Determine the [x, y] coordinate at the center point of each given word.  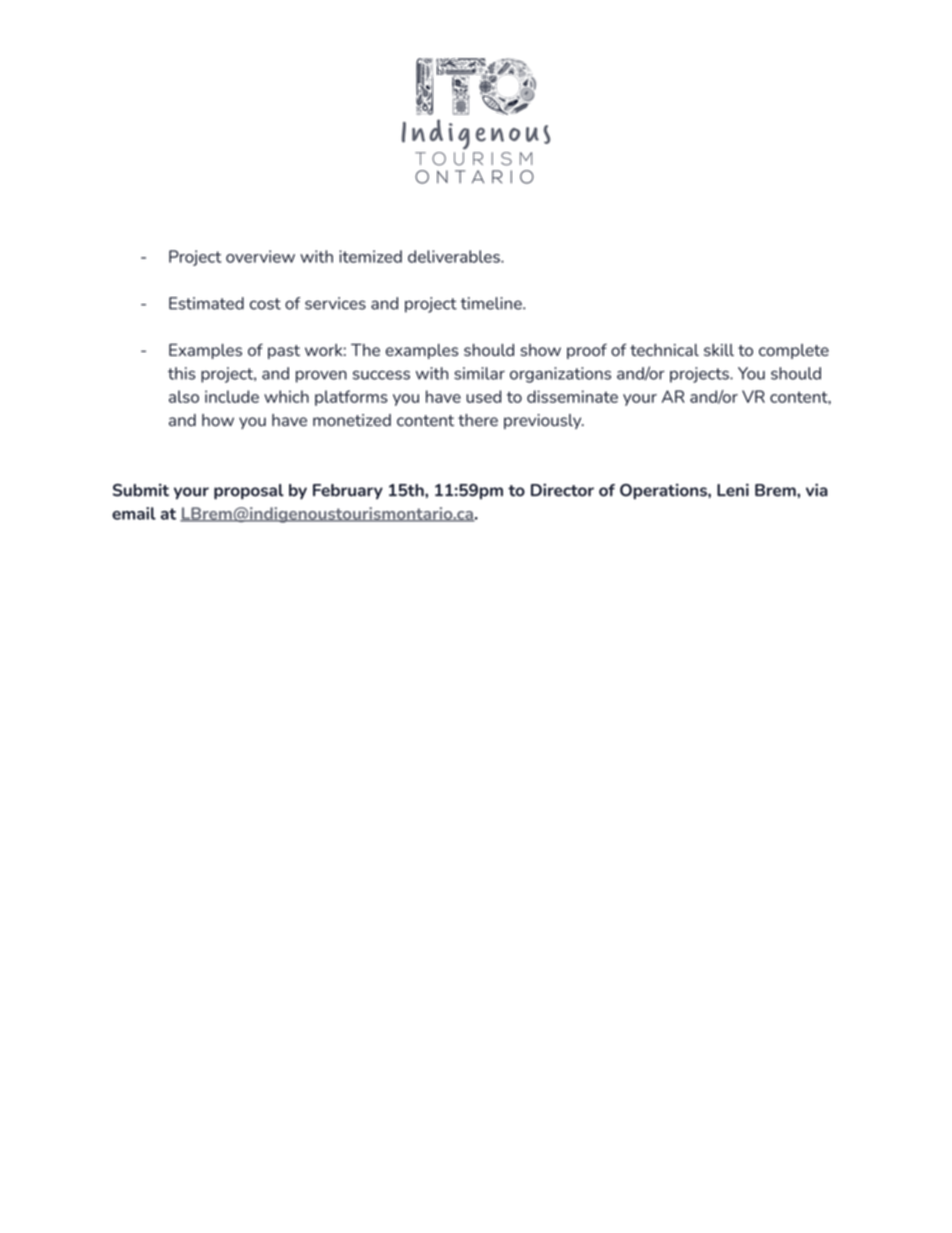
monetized [352, 420]
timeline [492, 303]
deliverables [455, 256]
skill [719, 350]
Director [562, 490]
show [540, 350]
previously [544, 421]
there [478, 420]
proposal [249, 492]
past [284, 352]
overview [260, 256]
